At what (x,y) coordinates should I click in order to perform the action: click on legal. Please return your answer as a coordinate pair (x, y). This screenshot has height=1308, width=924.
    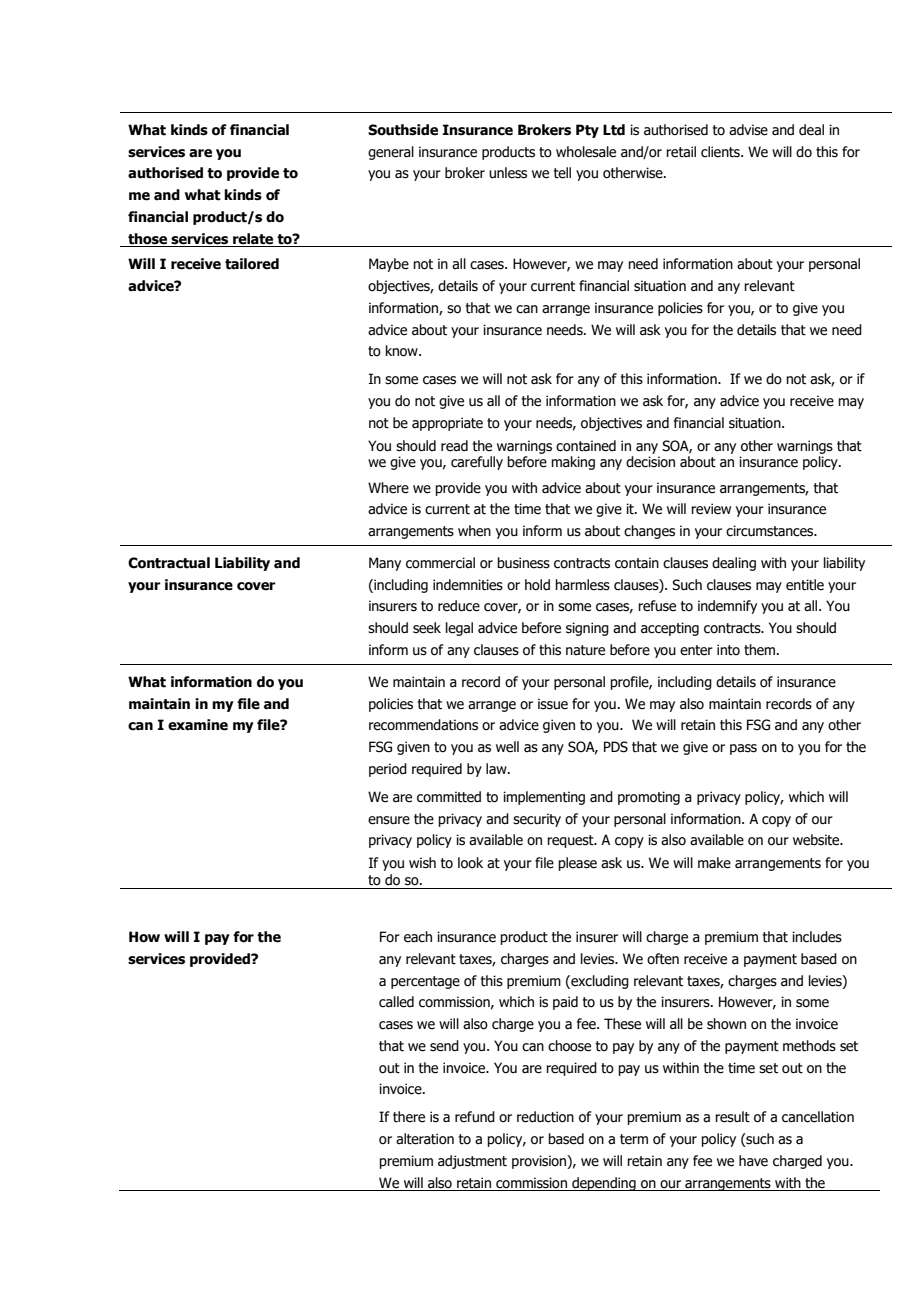
    Looking at the image, I should click on (459, 629).
